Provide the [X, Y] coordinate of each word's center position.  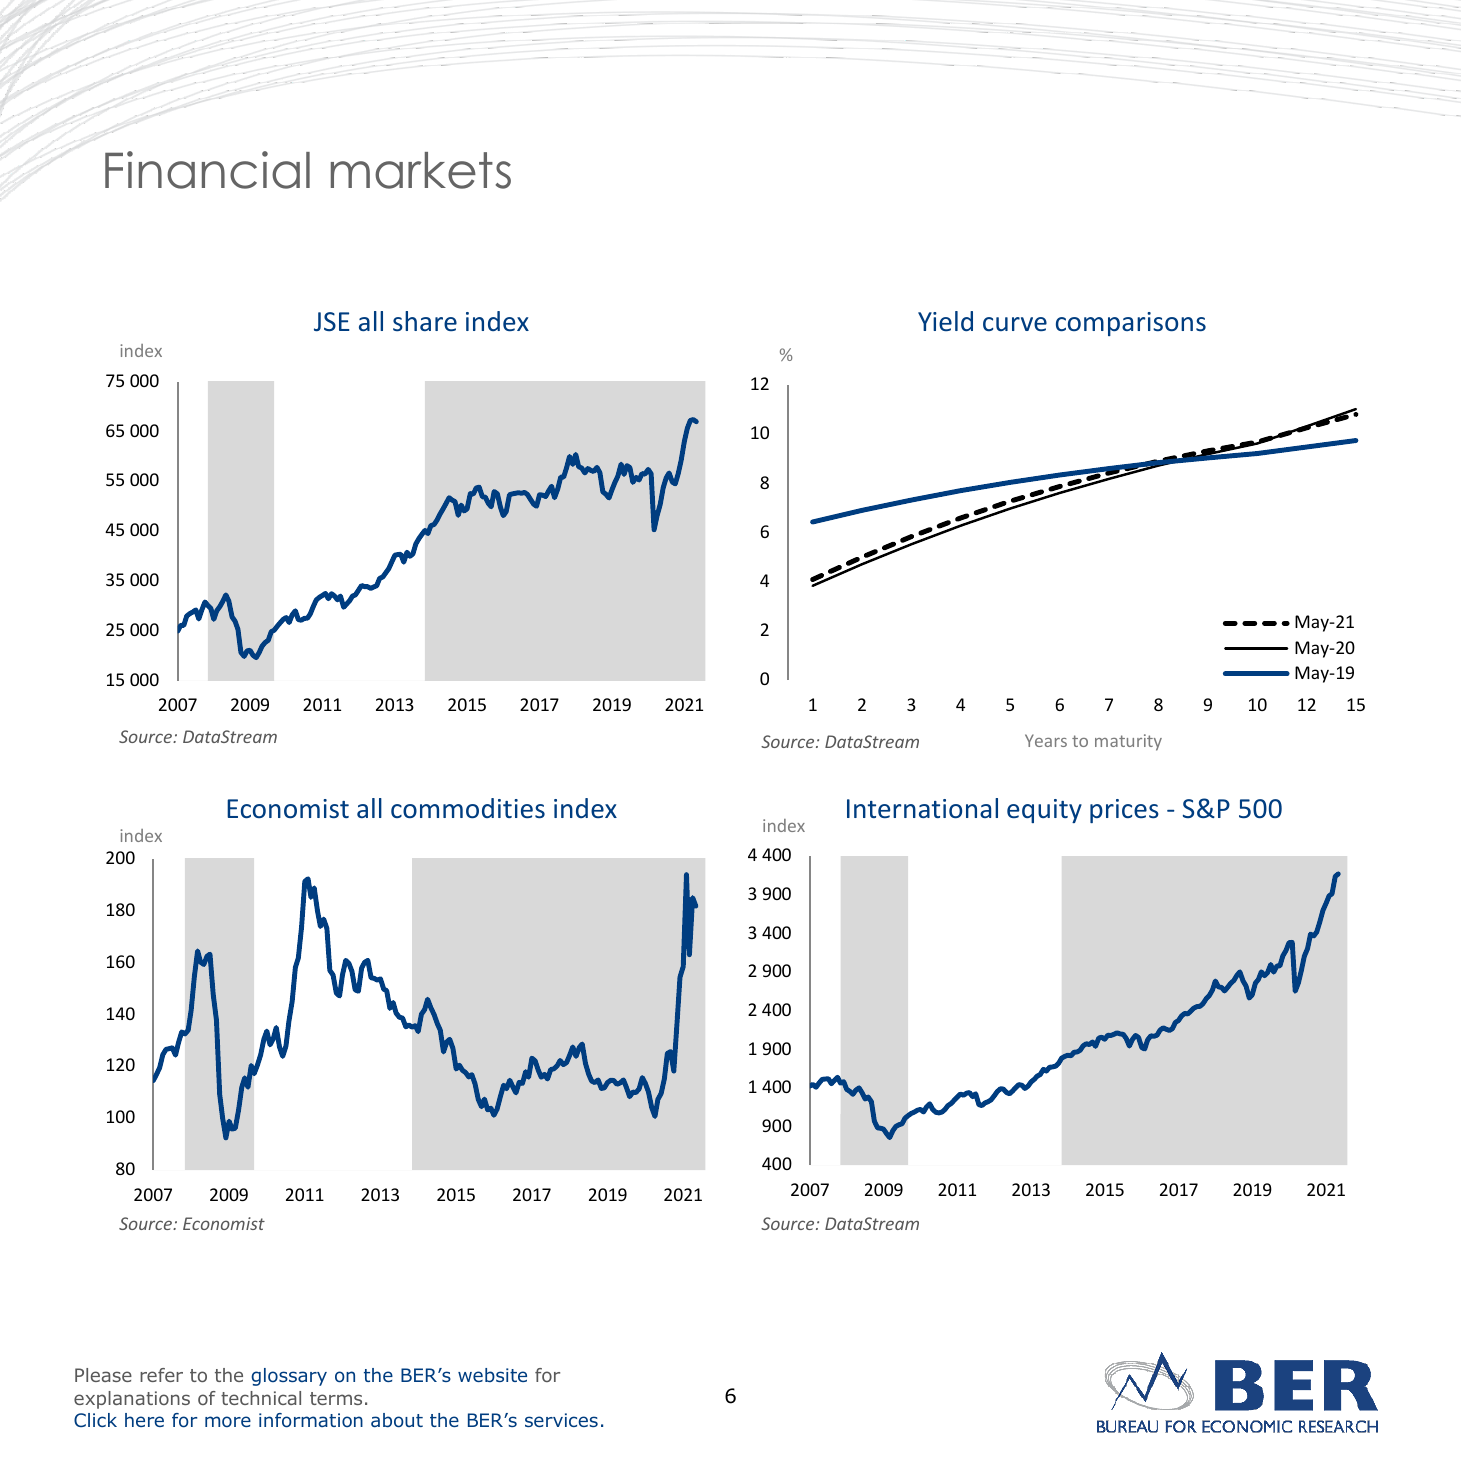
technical [261, 1398]
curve [1015, 324]
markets [421, 170]
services [561, 1420]
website [492, 1375]
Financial [207, 170]
